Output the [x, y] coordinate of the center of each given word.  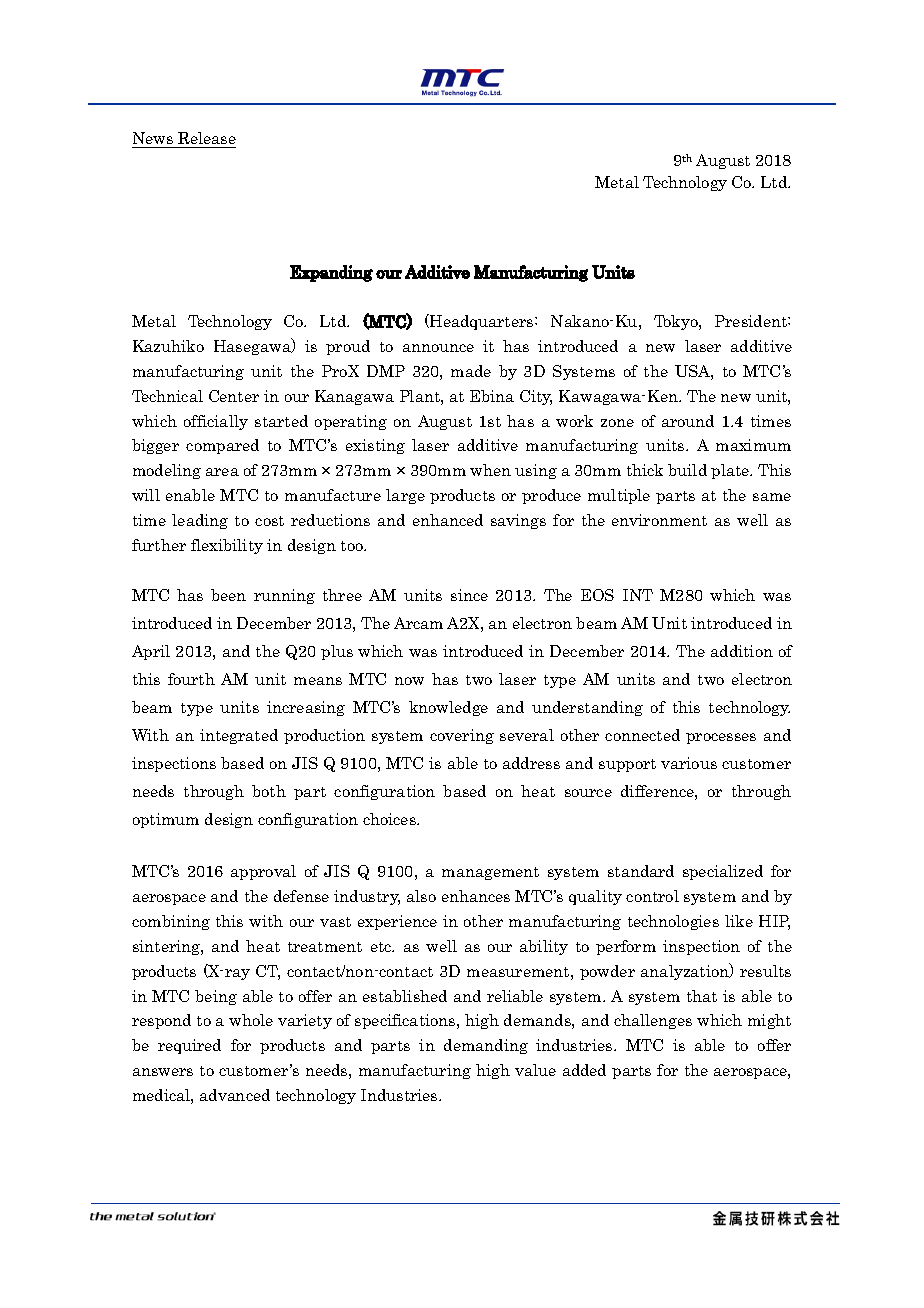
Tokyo [677, 322]
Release [206, 140]
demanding [486, 1046]
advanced [235, 1095]
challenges [653, 1021]
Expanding [331, 273]
